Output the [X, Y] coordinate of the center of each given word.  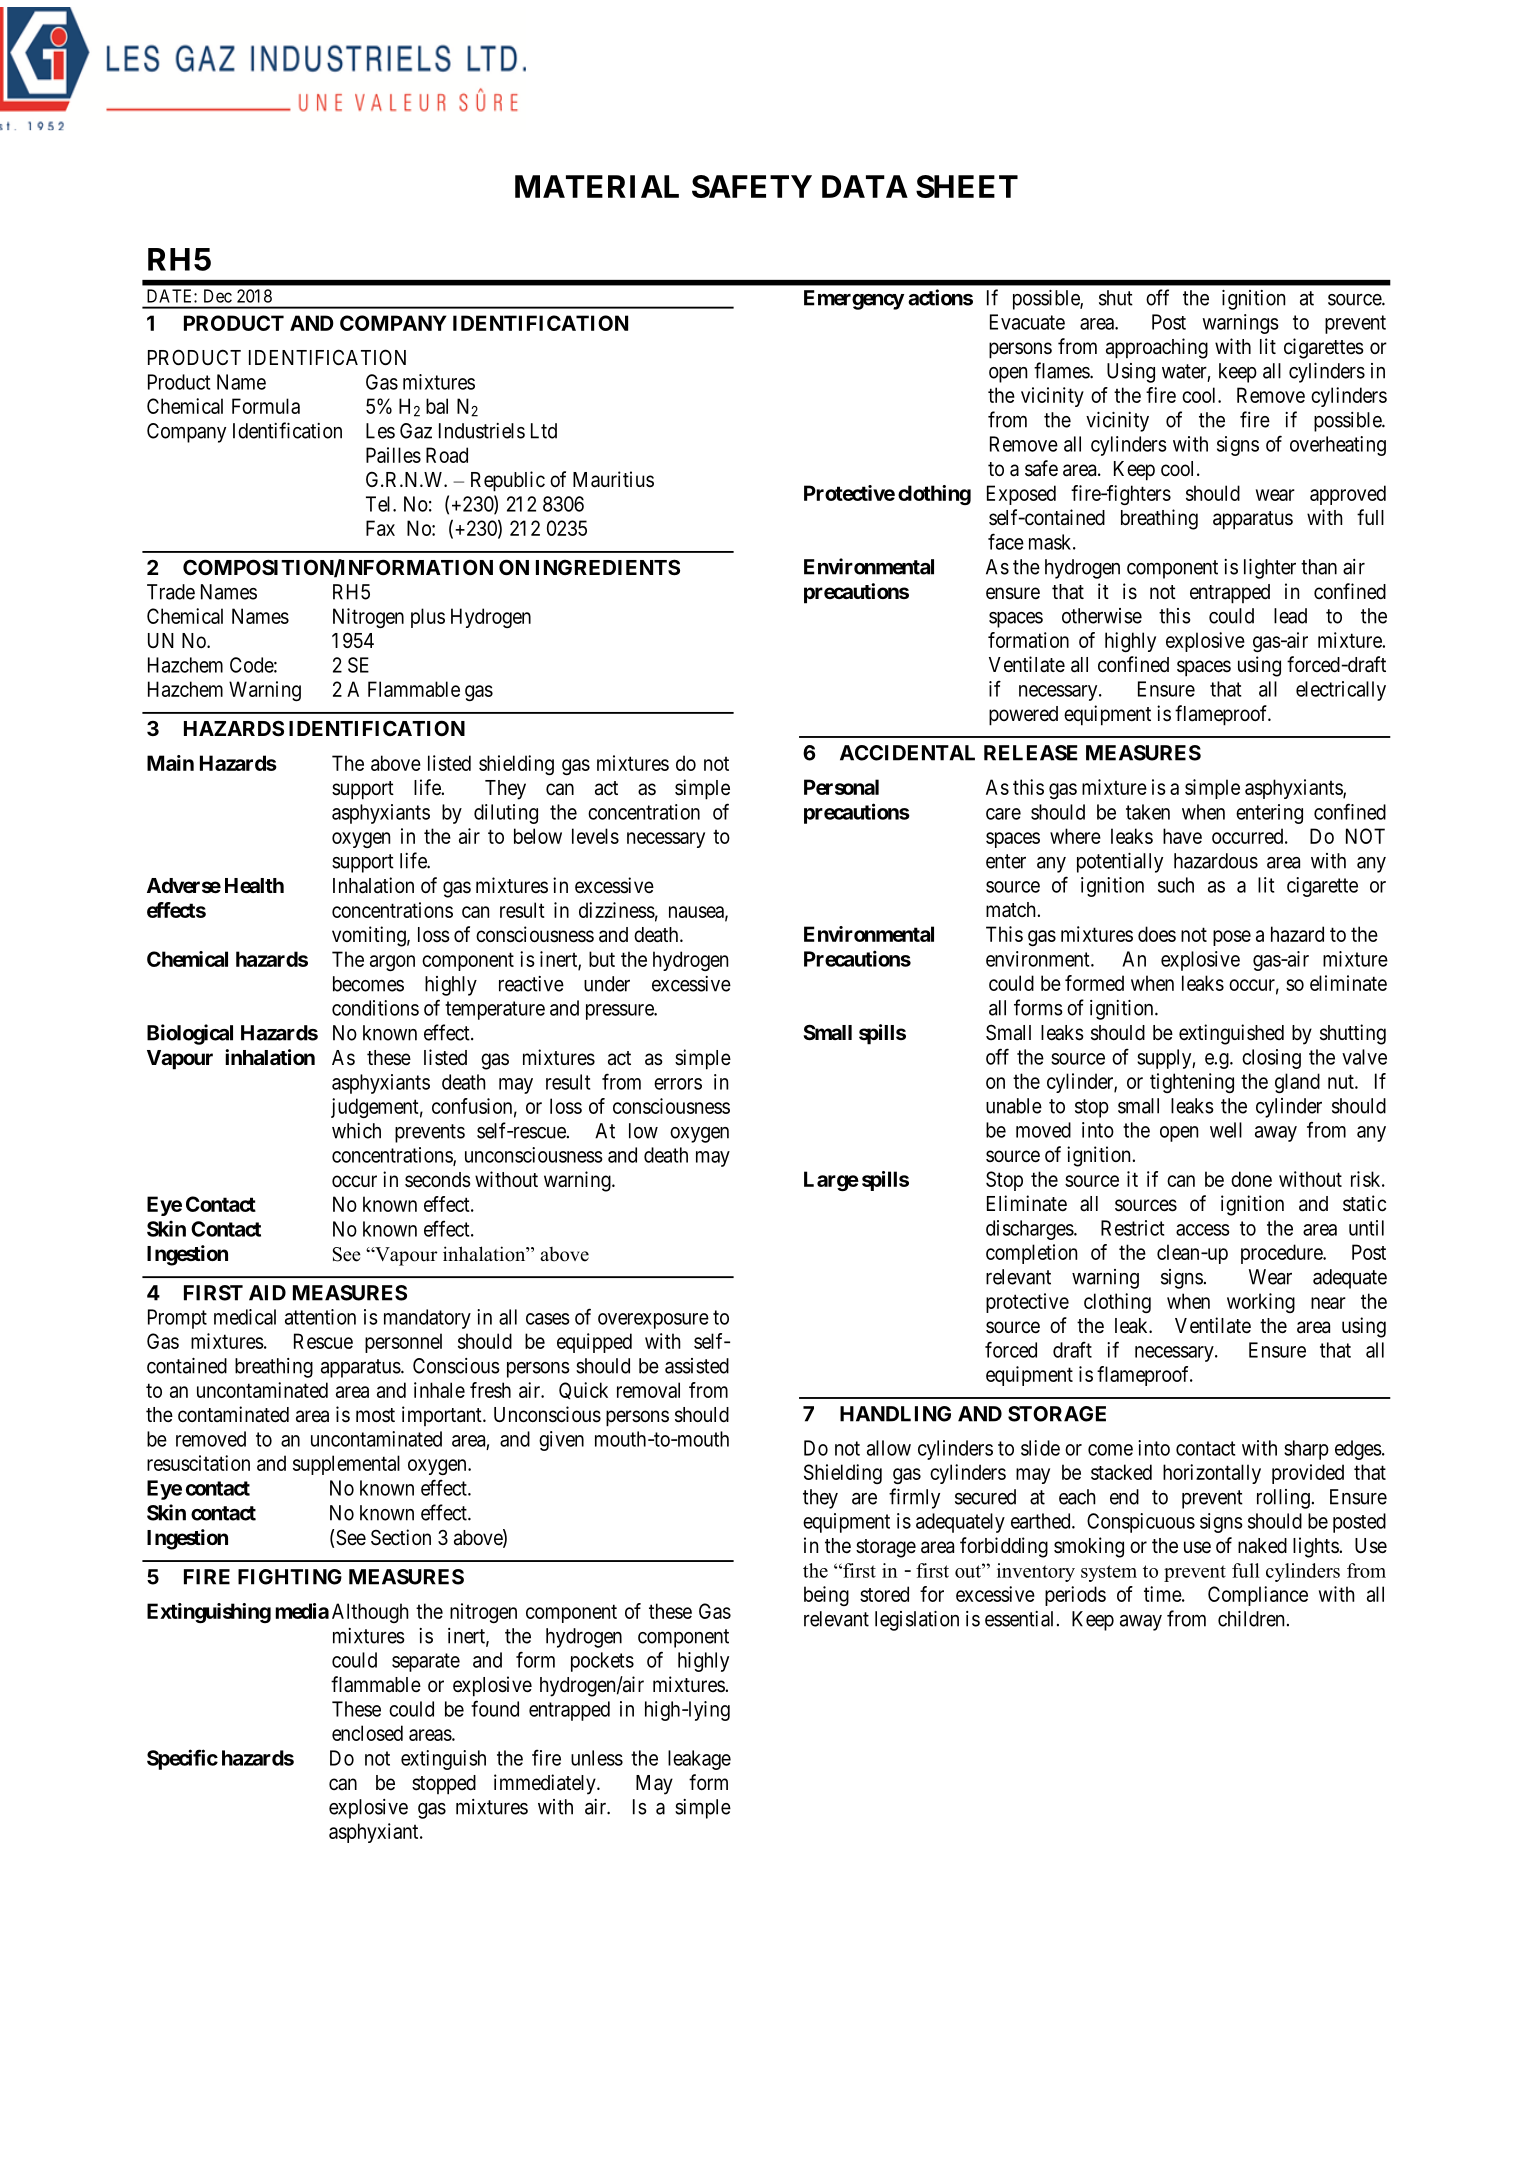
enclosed [367, 1733]
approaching [1157, 348]
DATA [865, 186]
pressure [620, 1012]
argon [392, 963]
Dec [218, 296]
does [1157, 934]
